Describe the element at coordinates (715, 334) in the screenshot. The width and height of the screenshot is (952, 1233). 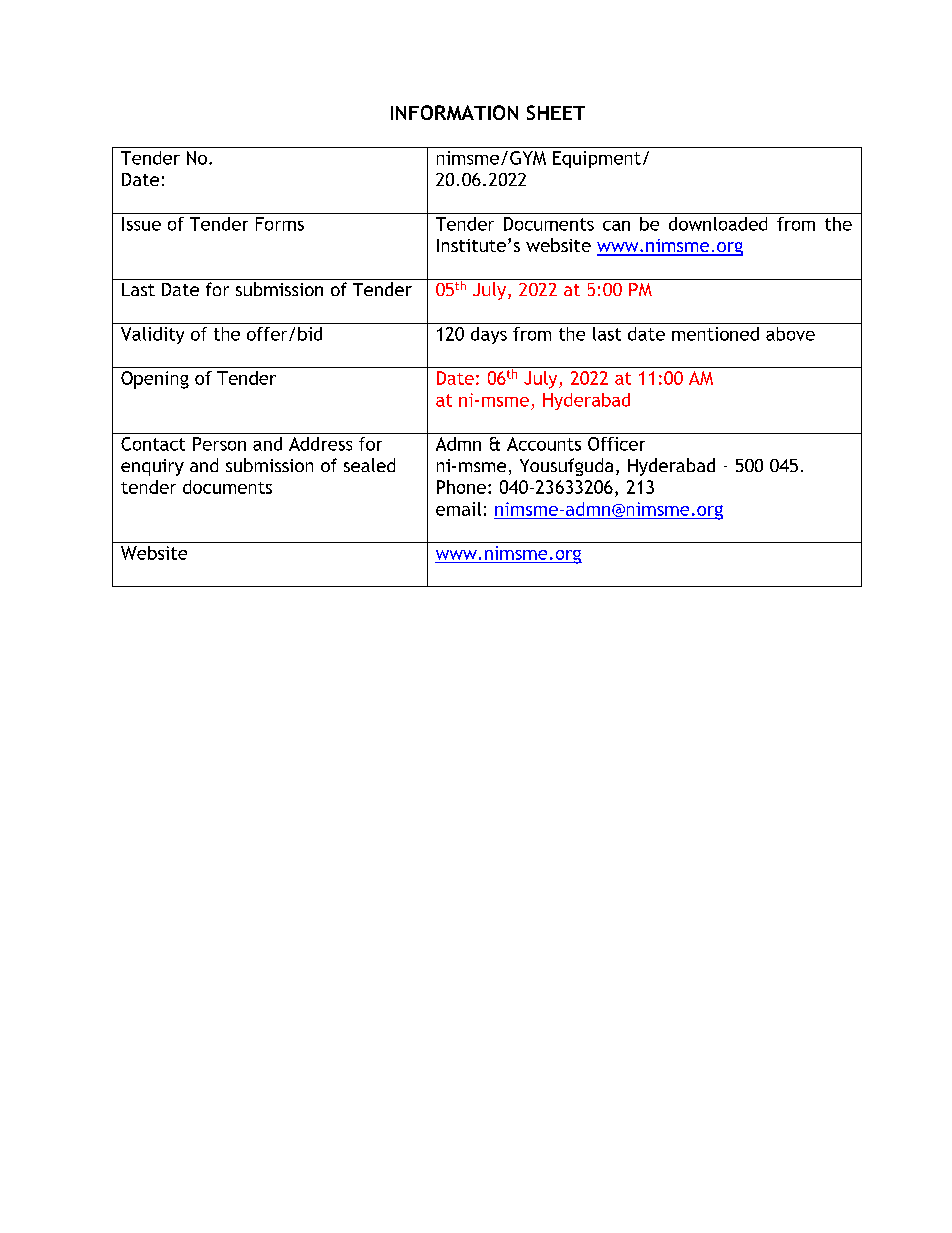
I see `mentioned` at that location.
